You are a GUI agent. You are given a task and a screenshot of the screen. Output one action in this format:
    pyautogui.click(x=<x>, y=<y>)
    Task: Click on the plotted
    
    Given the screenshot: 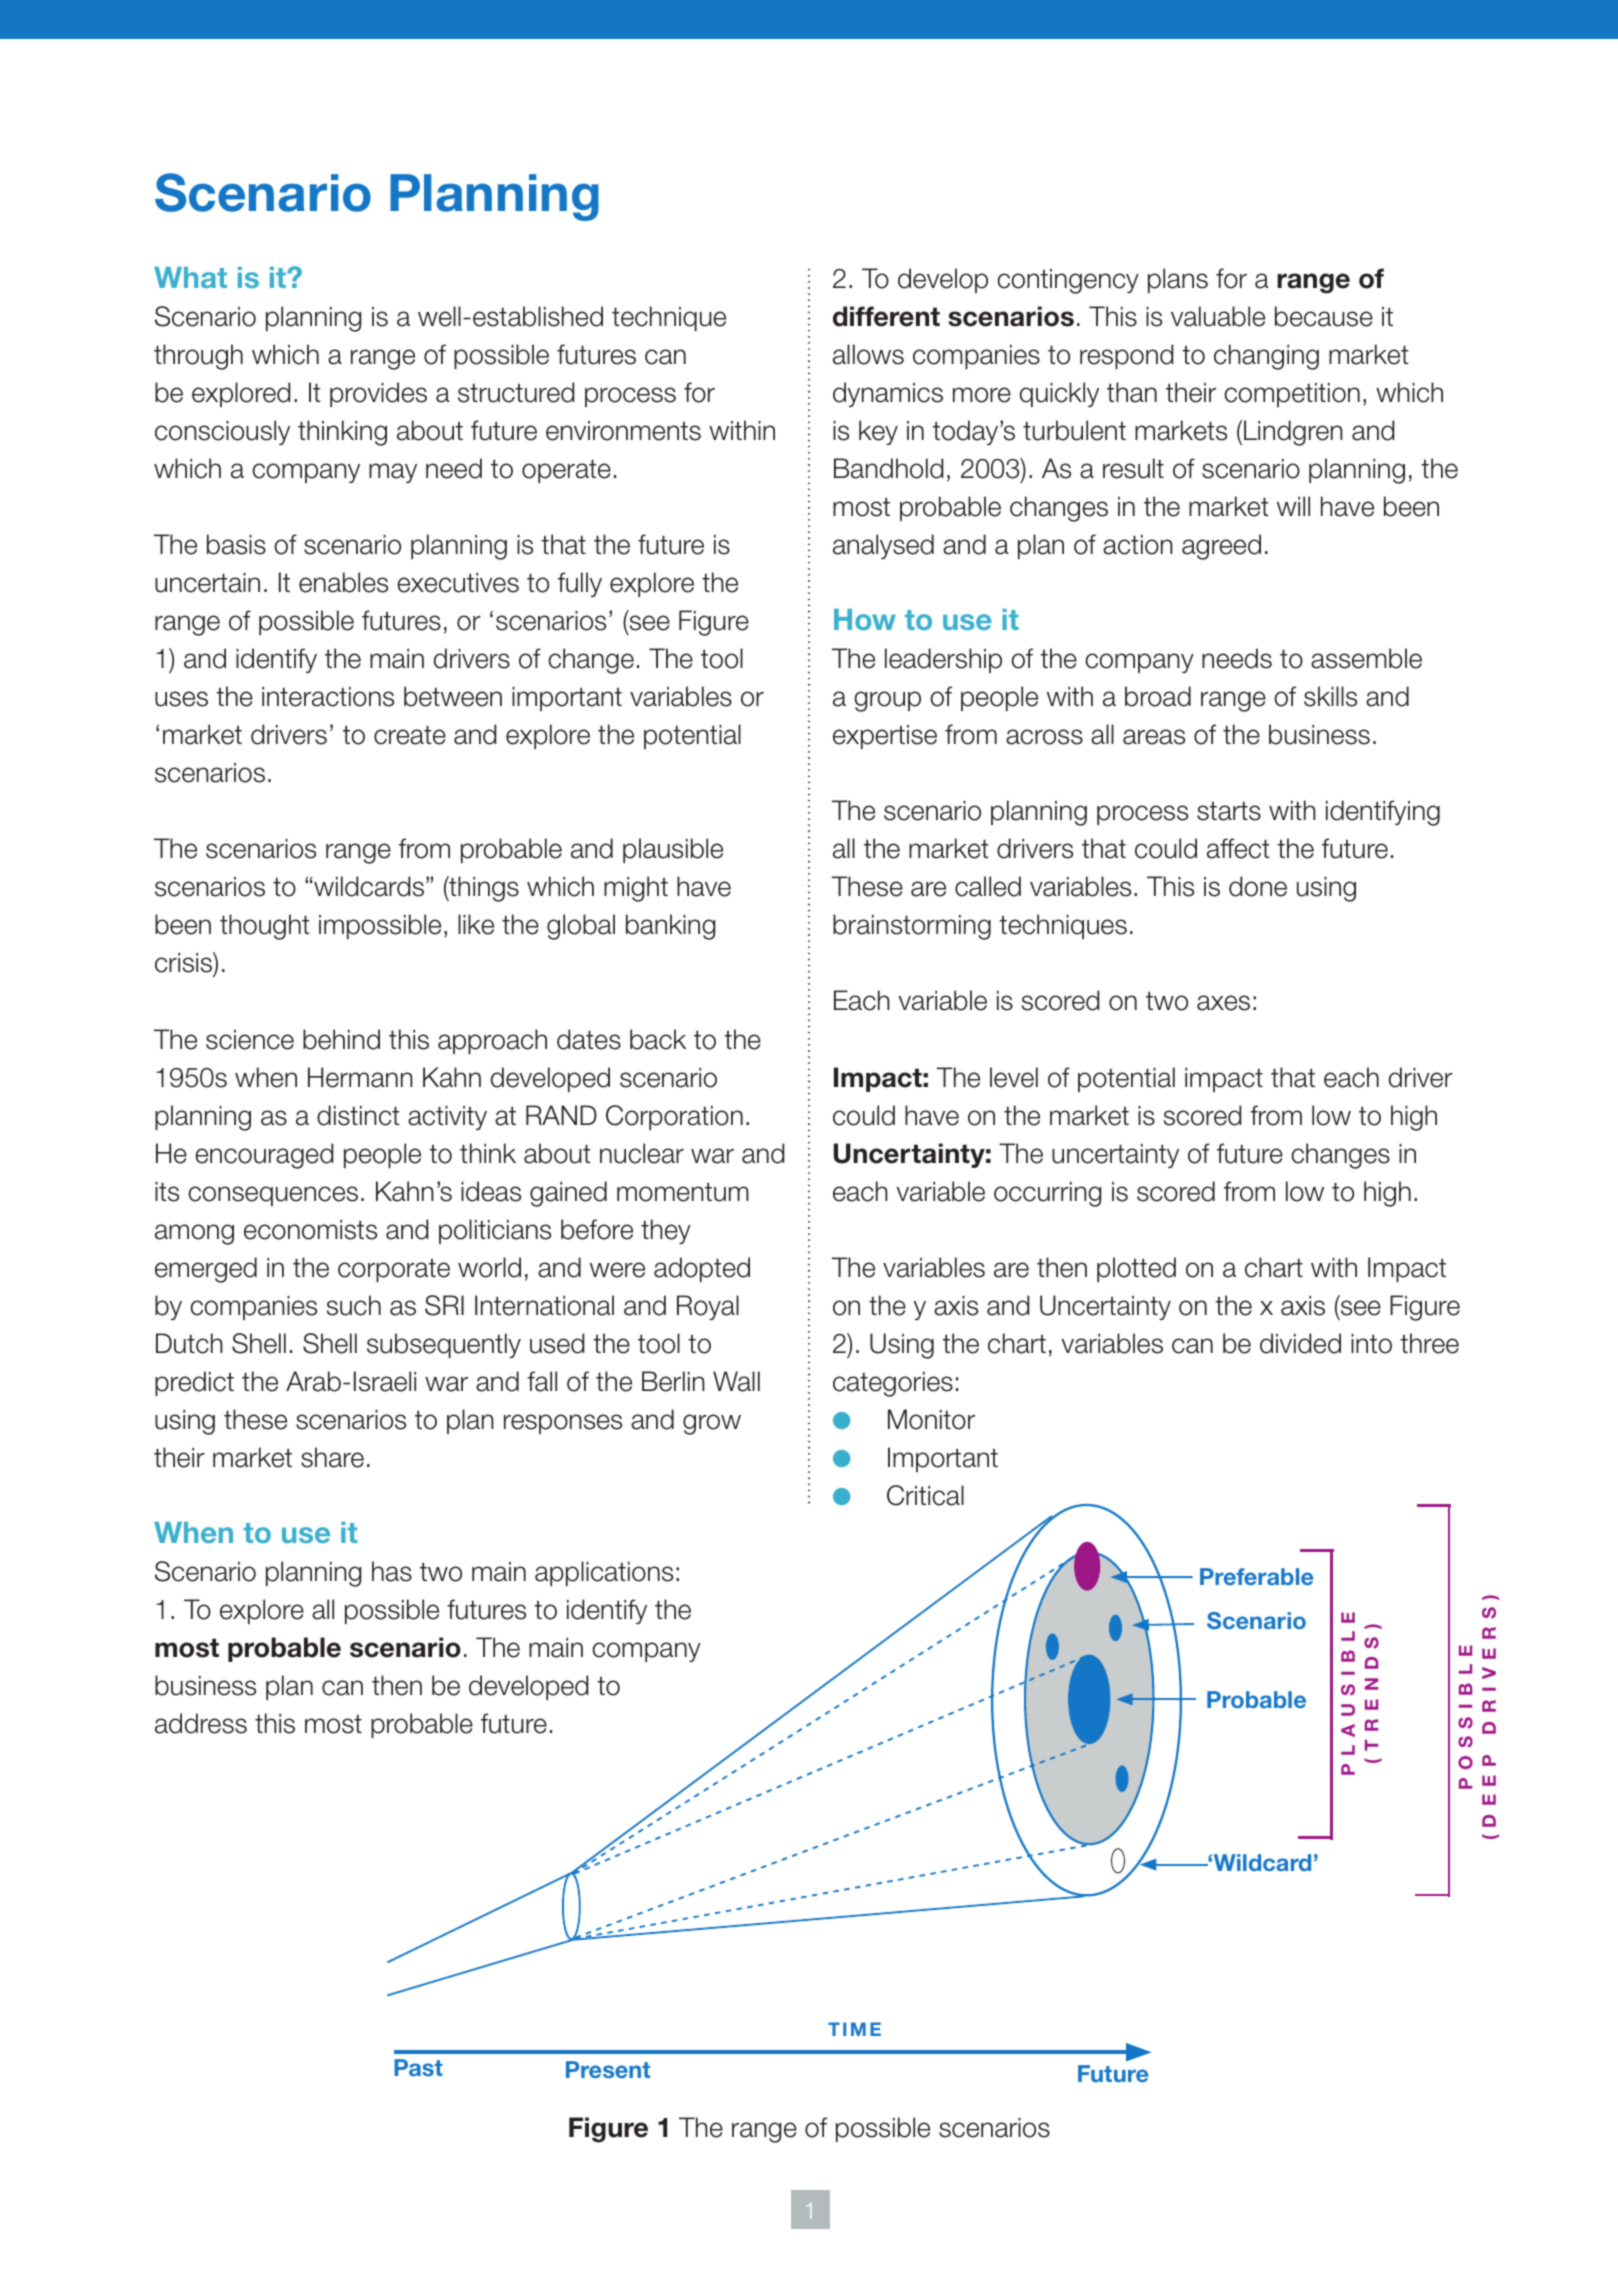 What is the action you would take?
    pyautogui.click(x=1136, y=1269)
